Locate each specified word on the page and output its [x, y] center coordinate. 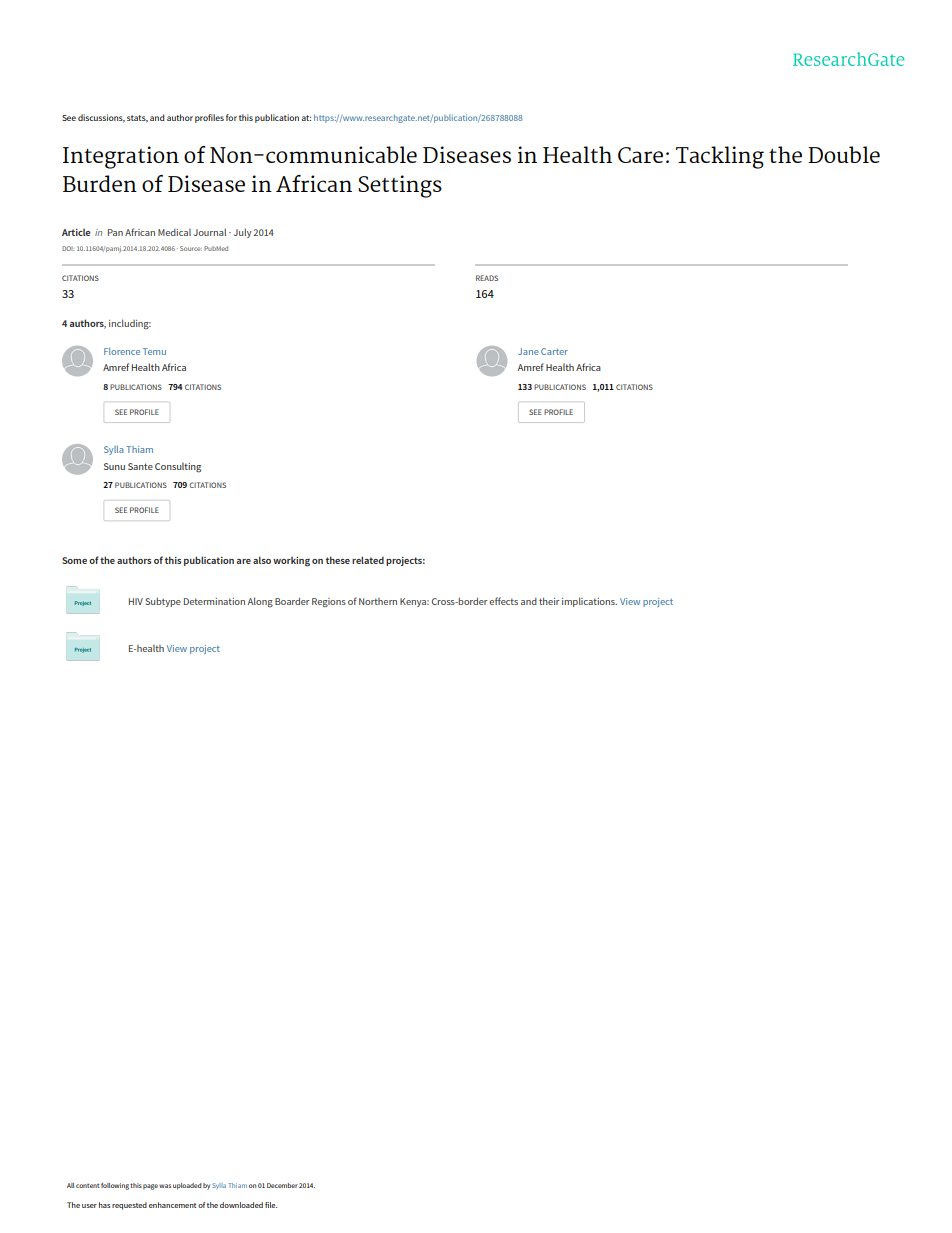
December [282, 1185]
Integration [121, 157]
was [165, 1186]
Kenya [414, 602]
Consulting [178, 467]
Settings [400, 186]
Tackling [720, 157]
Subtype [163, 602]
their [549, 601]
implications [589, 602]
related [368, 560]
